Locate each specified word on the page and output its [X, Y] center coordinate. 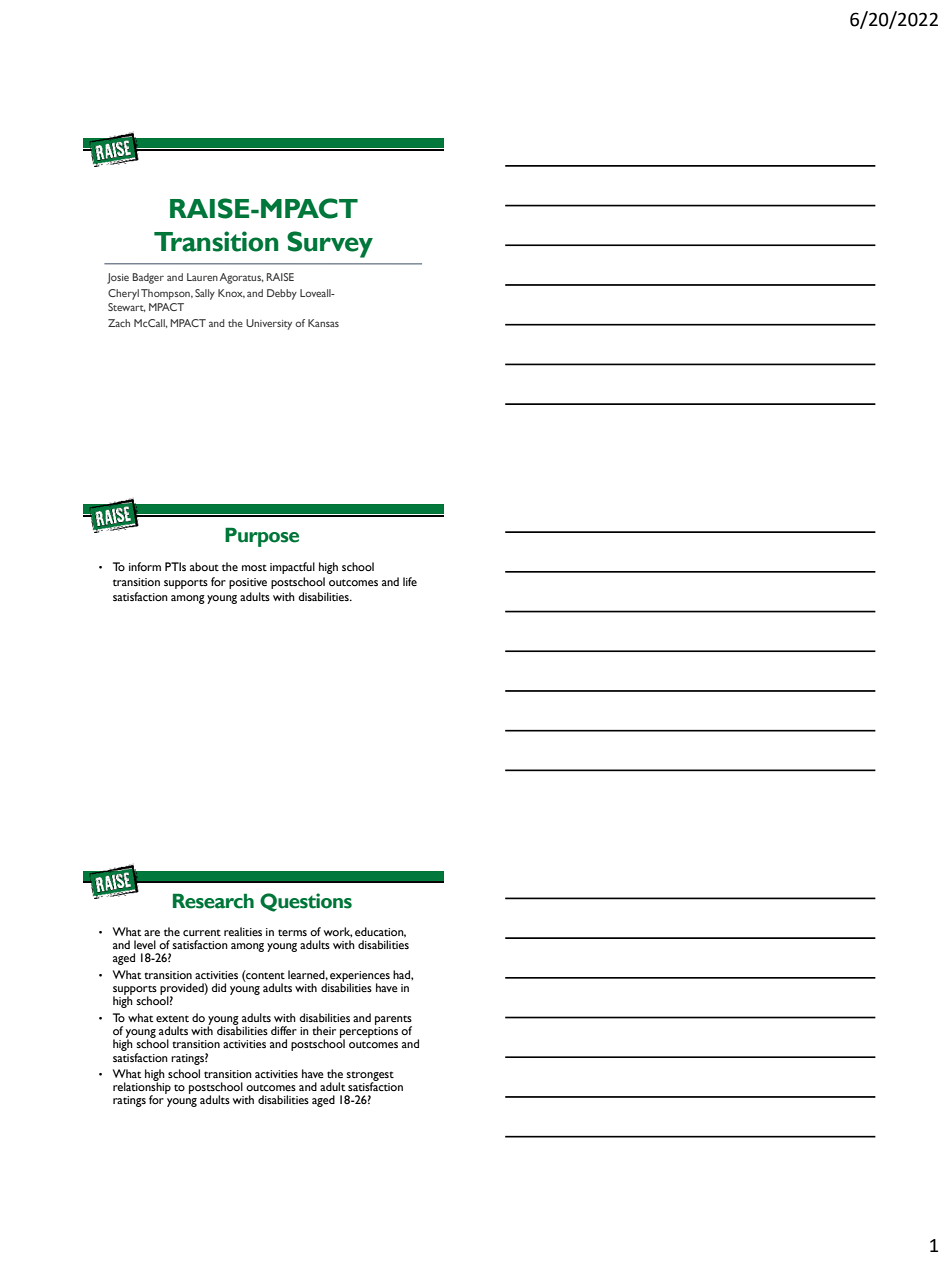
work [338, 932]
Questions [306, 902]
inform [145, 566]
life [410, 581]
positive [248, 583]
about [204, 566]
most [254, 567]
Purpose [262, 537]
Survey [330, 244]
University [269, 324]
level [145, 944]
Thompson [166, 294]
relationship [142, 1088]
